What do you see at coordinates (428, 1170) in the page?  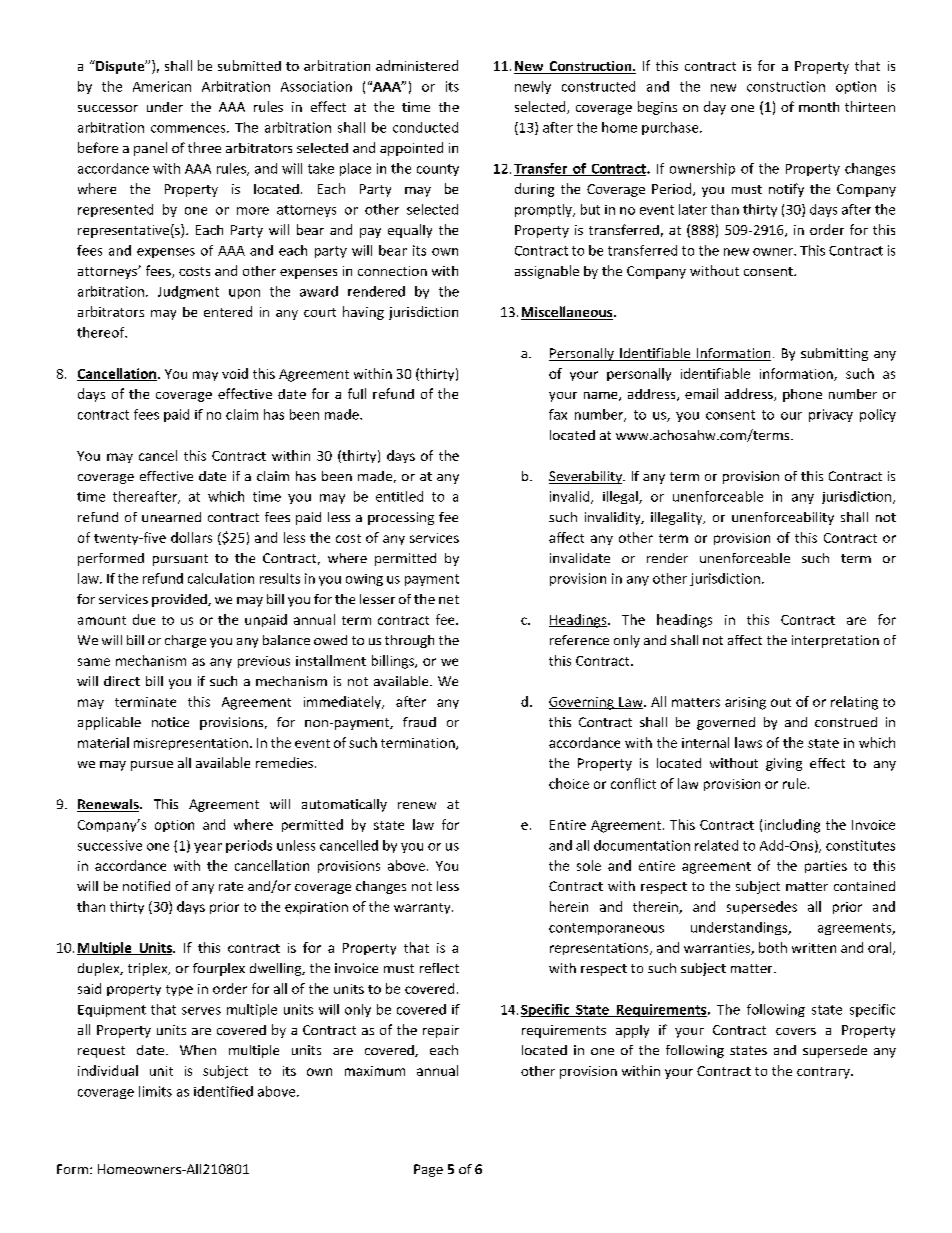 I see `Page` at bounding box center [428, 1170].
